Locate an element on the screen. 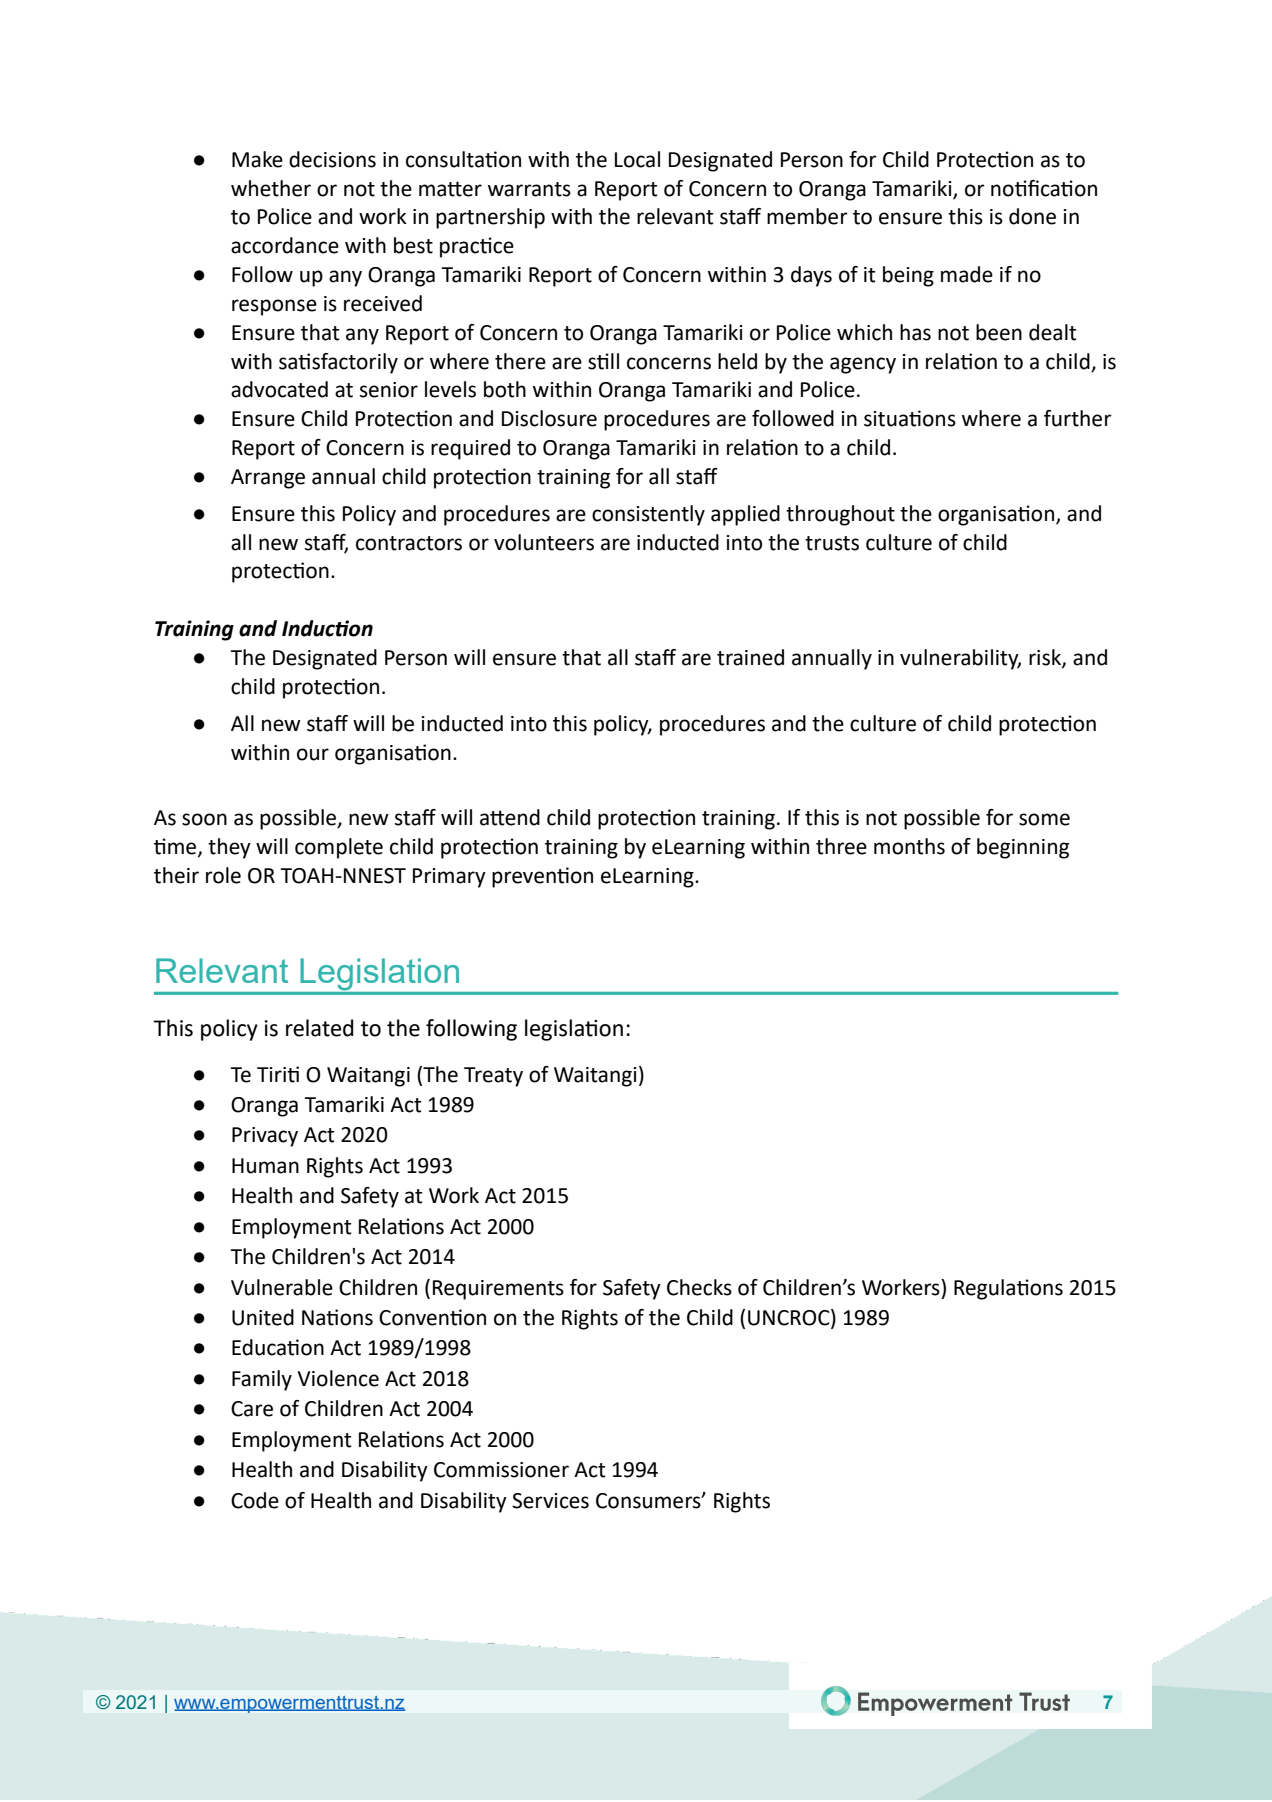 The width and height of the screenshot is (1272, 1802). beginning is located at coordinates (1023, 848).
